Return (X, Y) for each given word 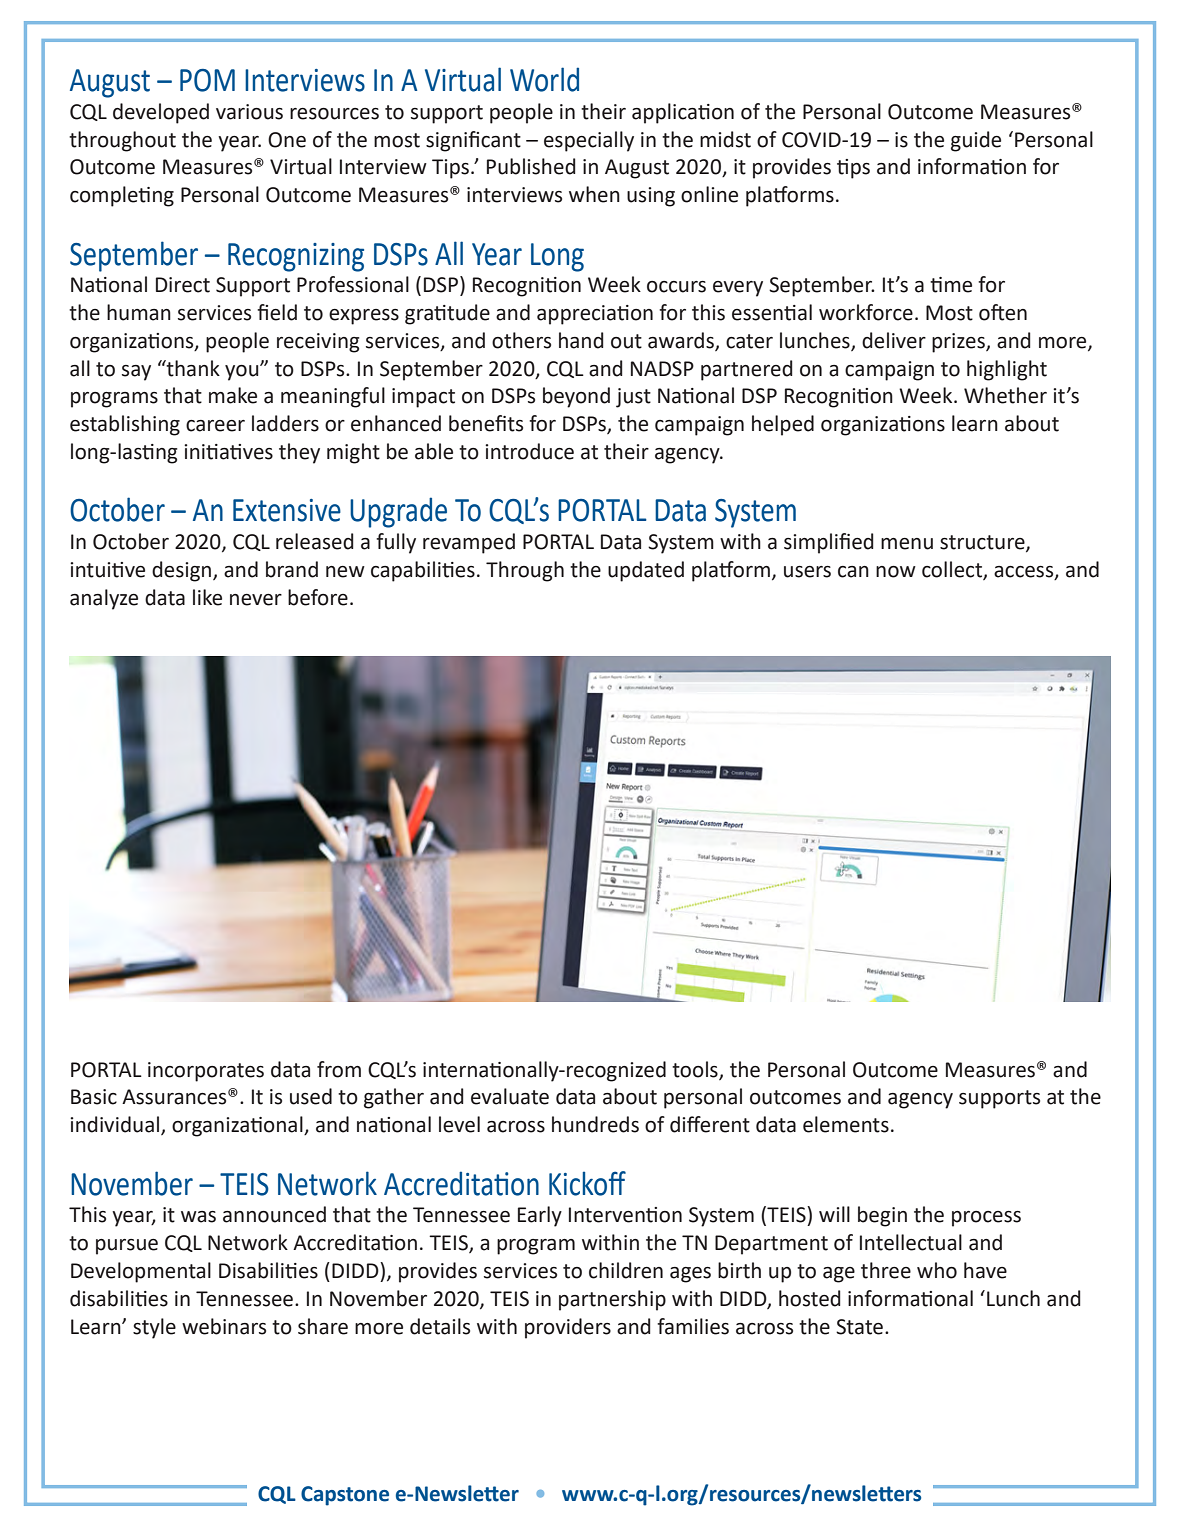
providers (568, 1328)
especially (589, 141)
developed (161, 113)
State (859, 1327)
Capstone (345, 1496)
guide (976, 141)
